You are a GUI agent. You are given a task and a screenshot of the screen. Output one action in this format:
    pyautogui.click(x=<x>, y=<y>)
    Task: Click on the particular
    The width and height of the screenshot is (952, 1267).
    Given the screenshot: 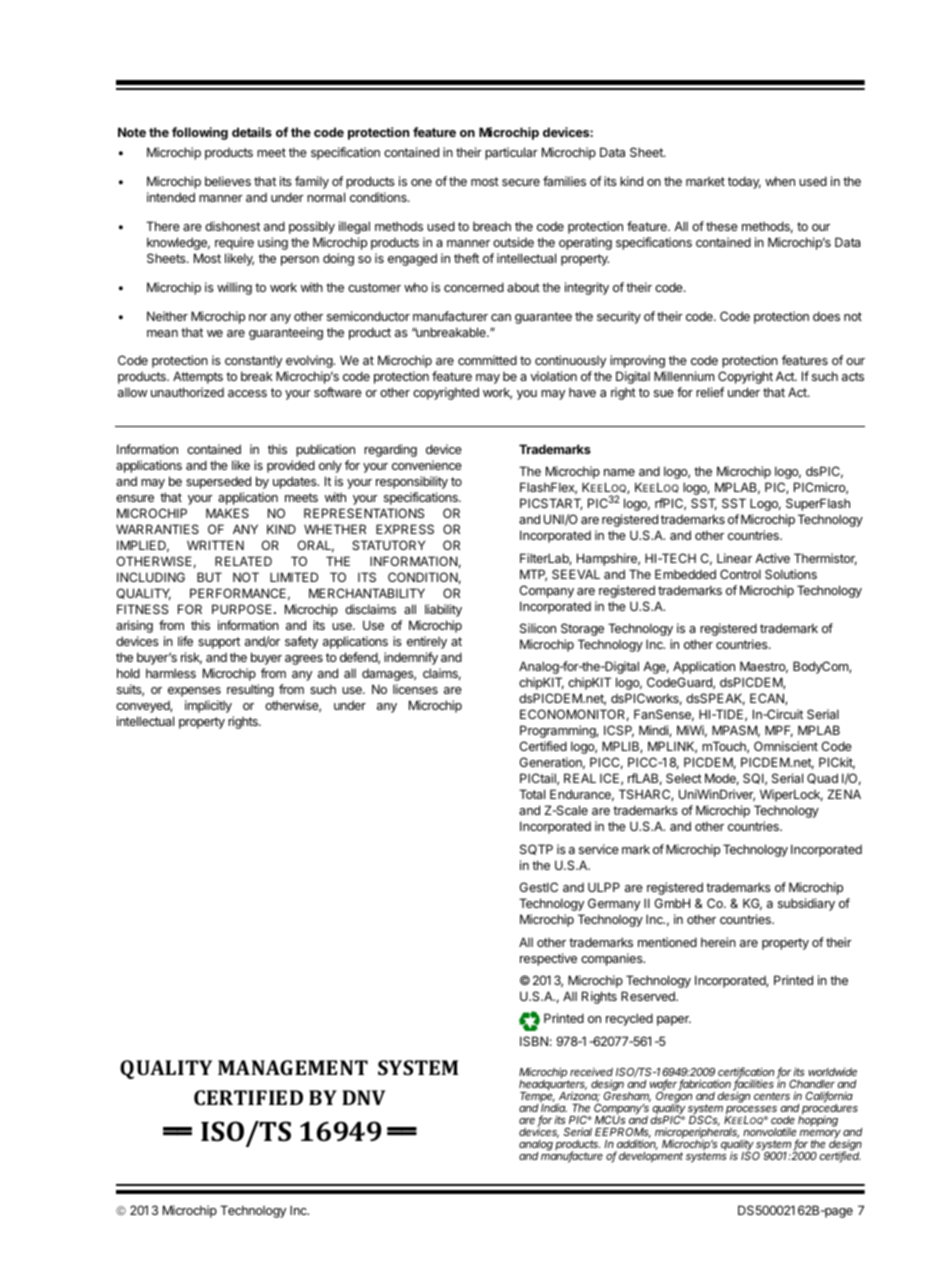 What is the action you would take?
    pyautogui.click(x=511, y=153)
